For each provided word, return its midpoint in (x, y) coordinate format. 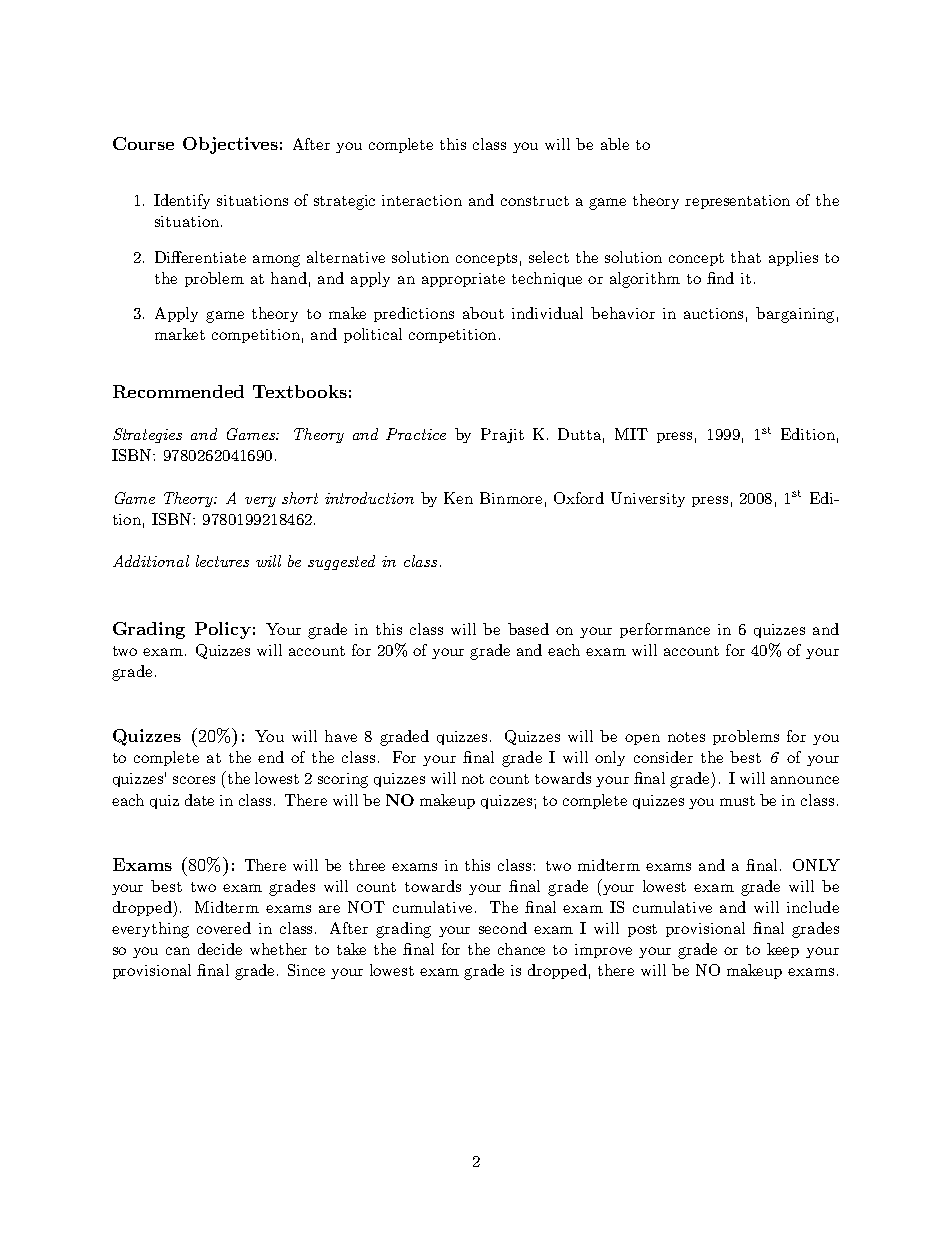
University (648, 499)
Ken (458, 498)
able (615, 144)
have (341, 736)
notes (686, 737)
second (503, 928)
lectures (222, 561)
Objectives (230, 145)
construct (535, 201)
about (483, 313)
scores (194, 780)
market (180, 334)
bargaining (795, 315)
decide (220, 949)
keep (783, 950)
